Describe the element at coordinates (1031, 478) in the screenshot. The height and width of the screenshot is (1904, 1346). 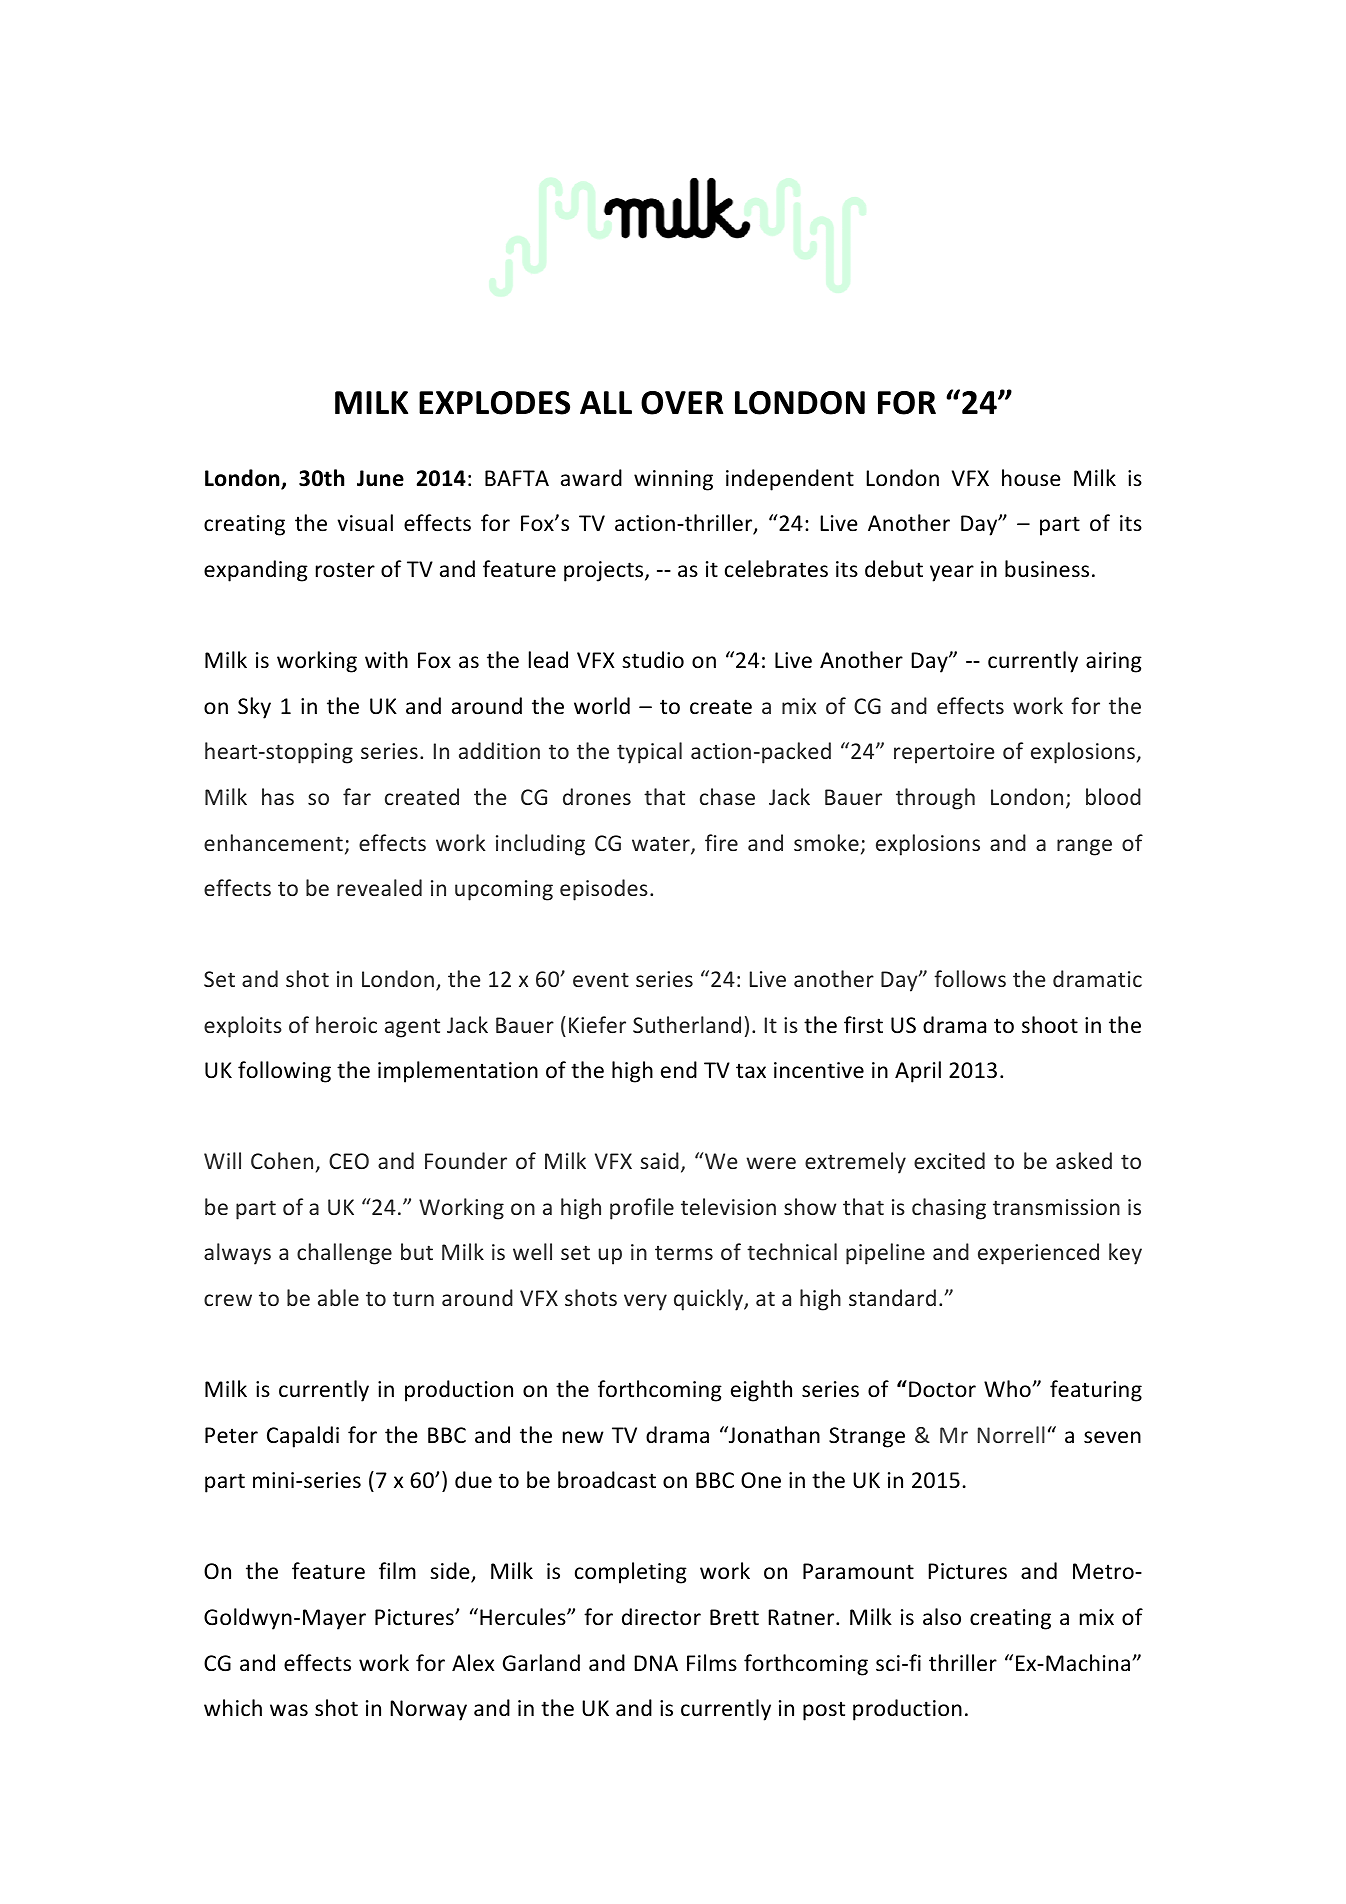
I see `house` at that location.
